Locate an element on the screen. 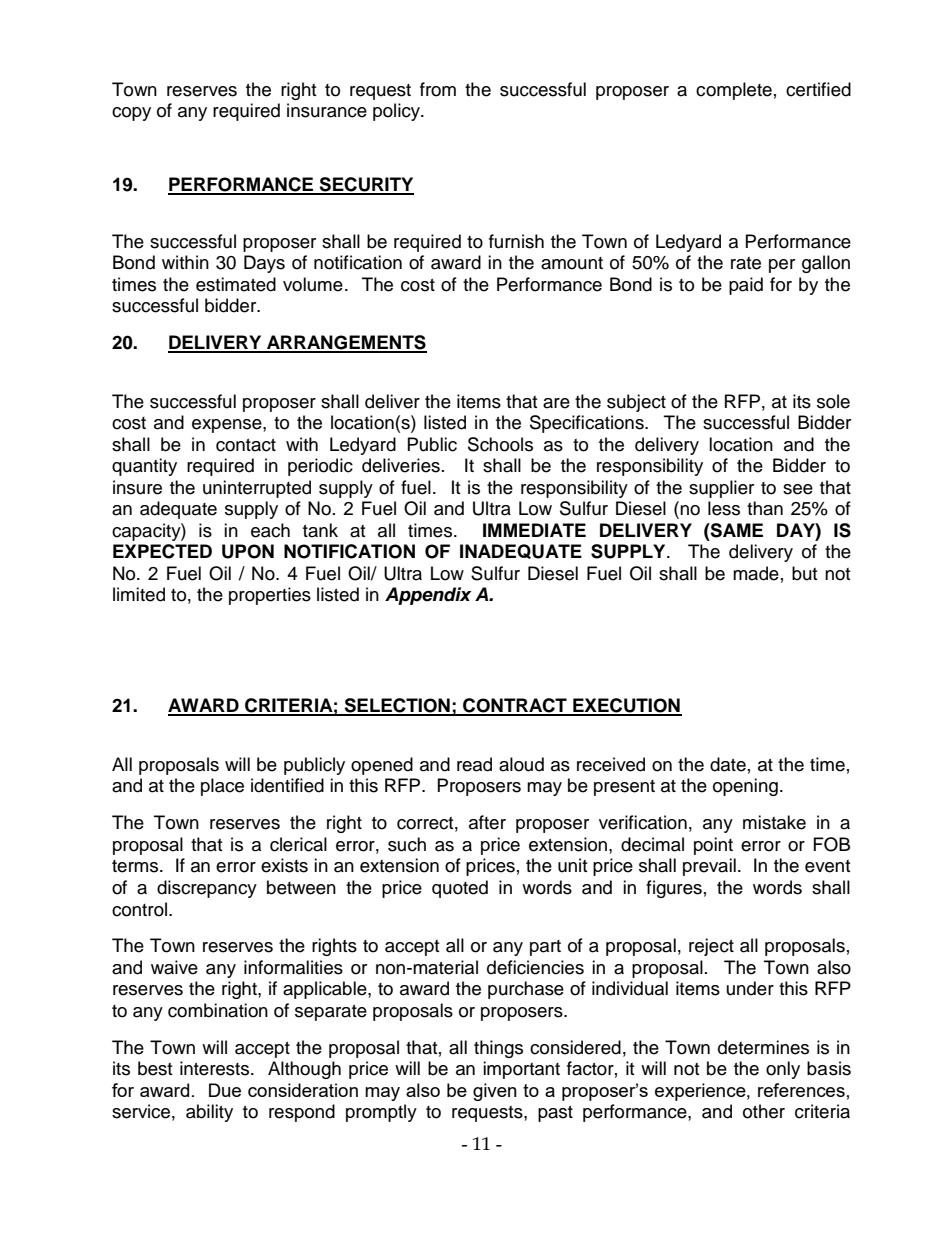  only is located at coordinates (783, 1070).
